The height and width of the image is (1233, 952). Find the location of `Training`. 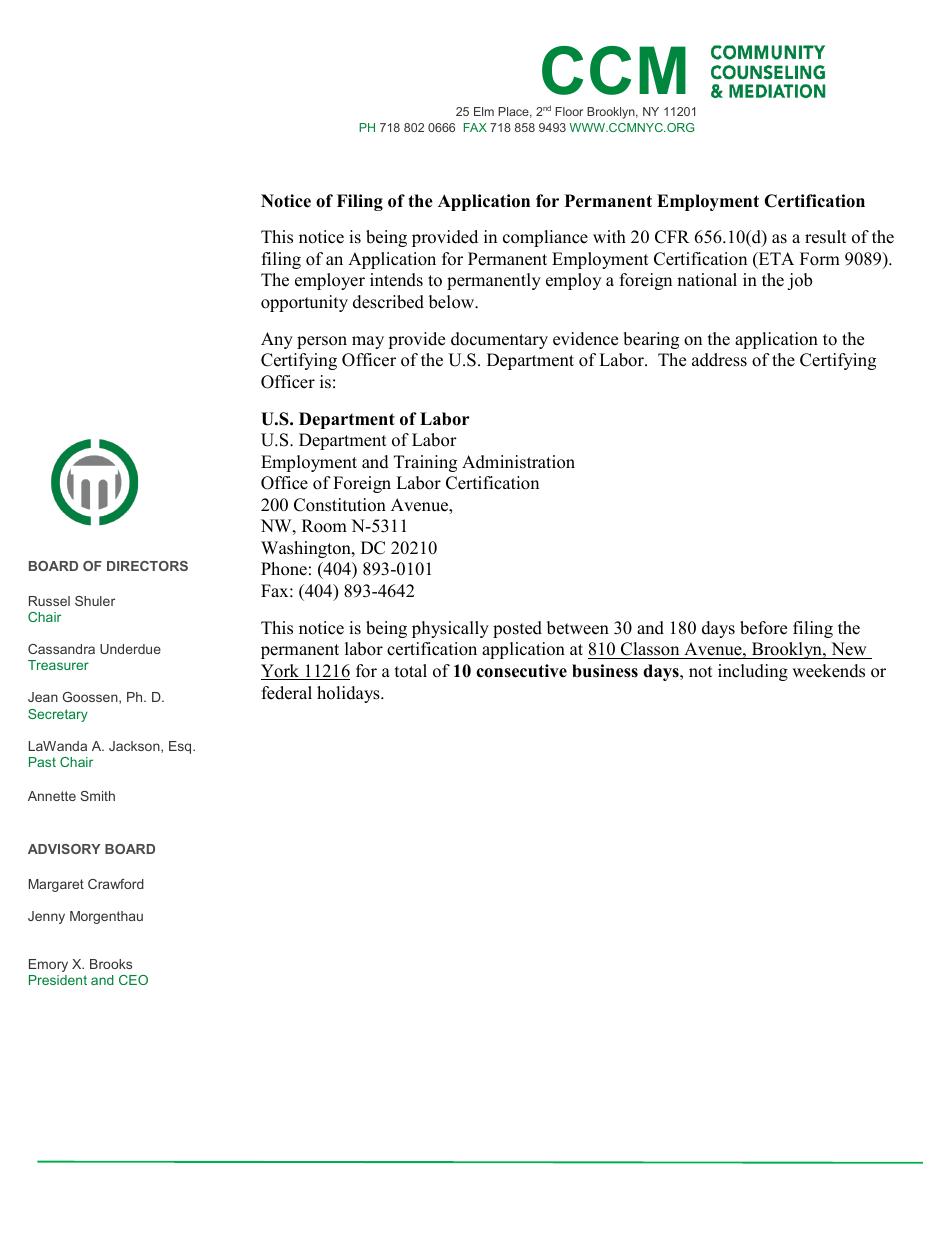

Training is located at coordinates (425, 463).
